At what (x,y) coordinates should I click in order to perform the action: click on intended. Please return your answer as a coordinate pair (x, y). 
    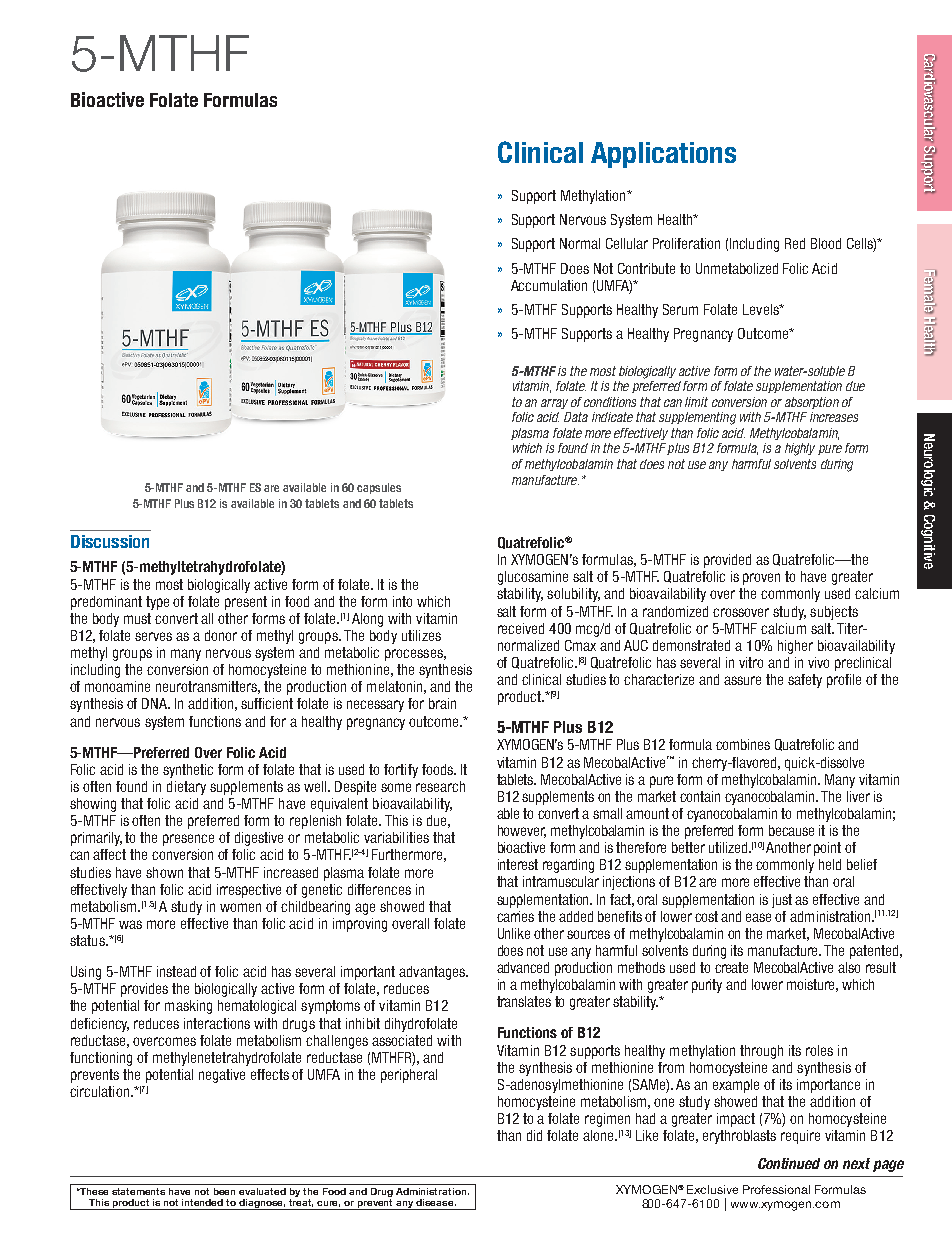
    Looking at the image, I should click on (202, 1202).
